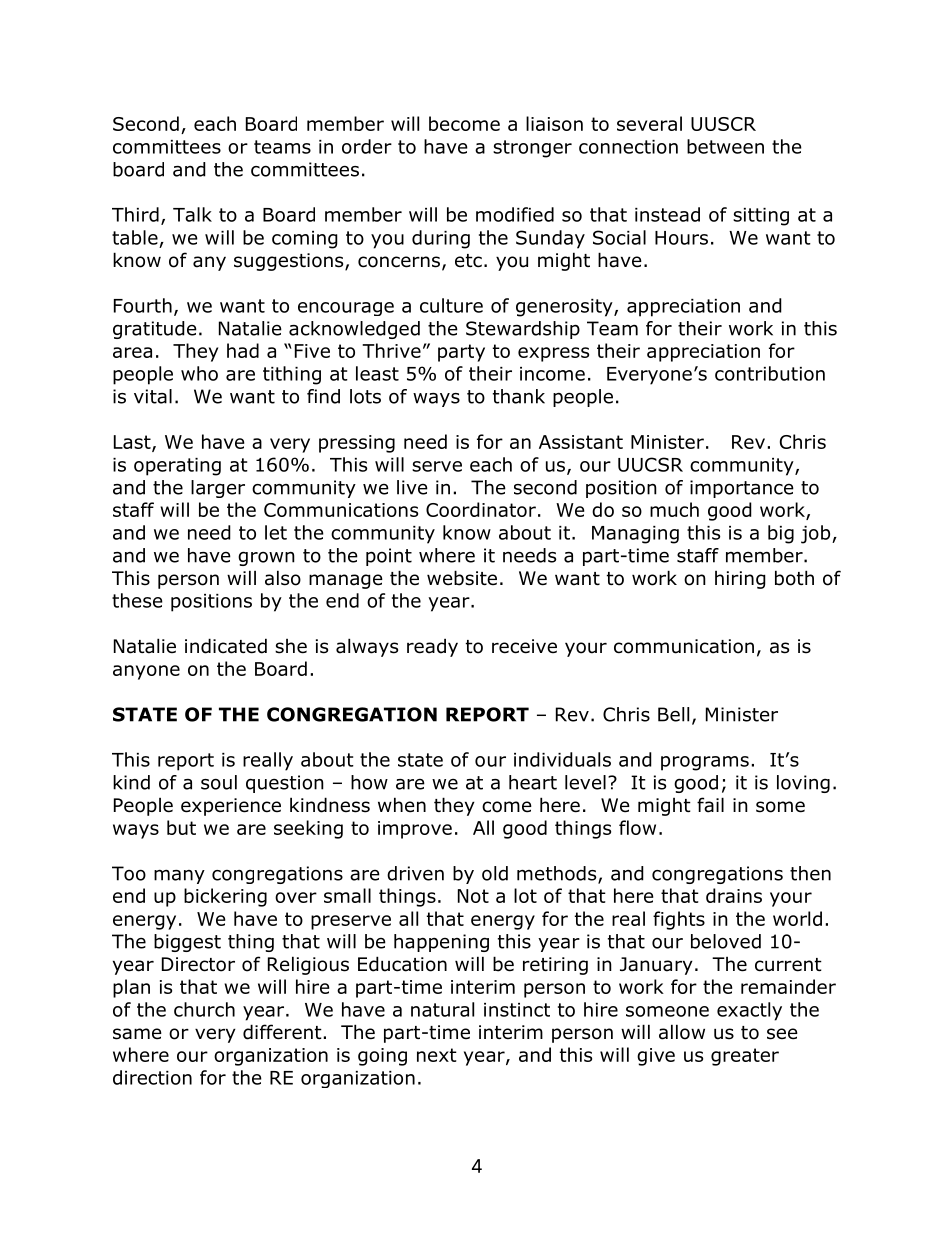 The height and width of the page is (1233, 952). What do you see at coordinates (705, 763) in the page?
I see `programs` at bounding box center [705, 763].
